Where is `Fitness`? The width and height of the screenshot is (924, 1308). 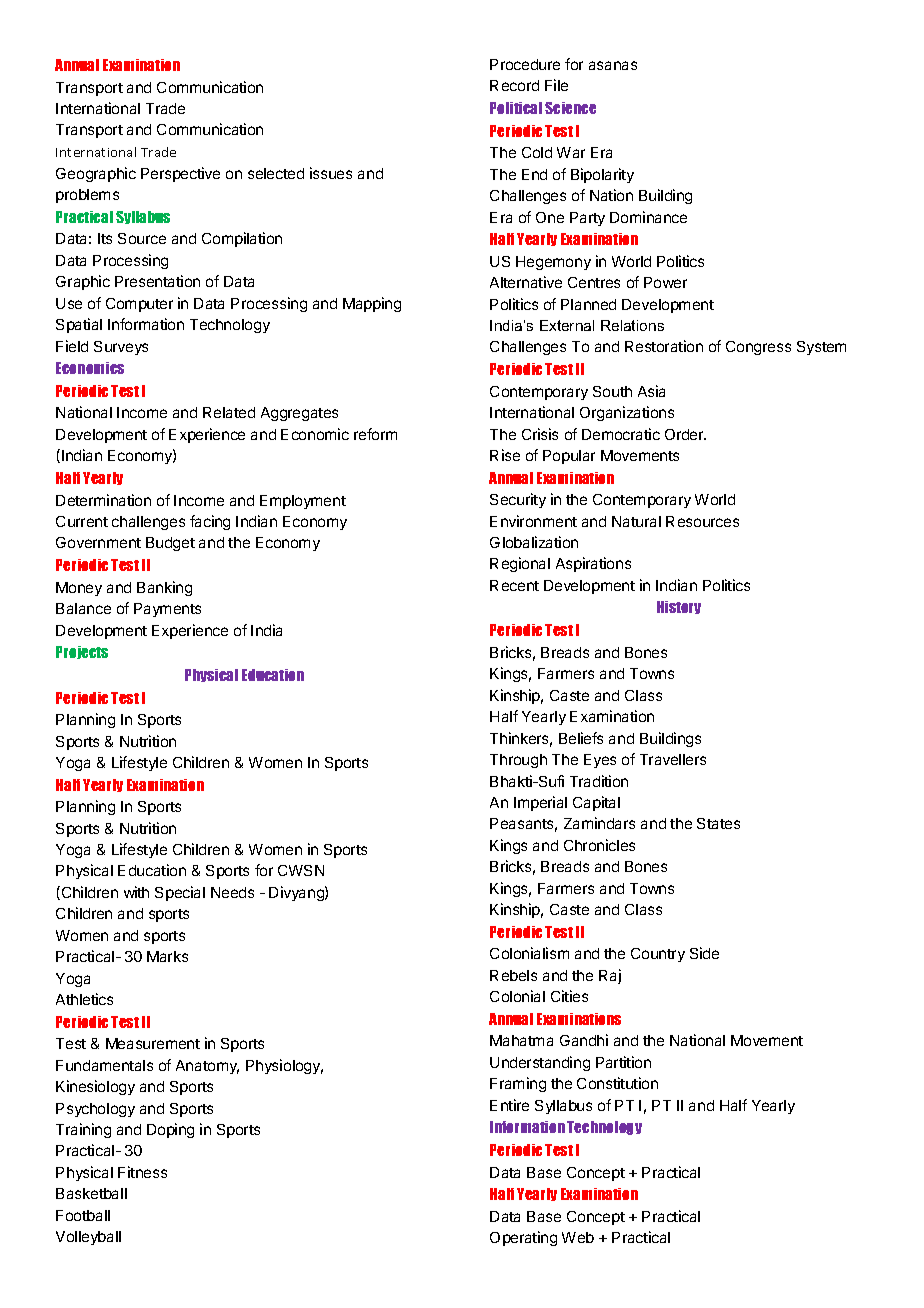
Fitness is located at coordinates (142, 1172).
